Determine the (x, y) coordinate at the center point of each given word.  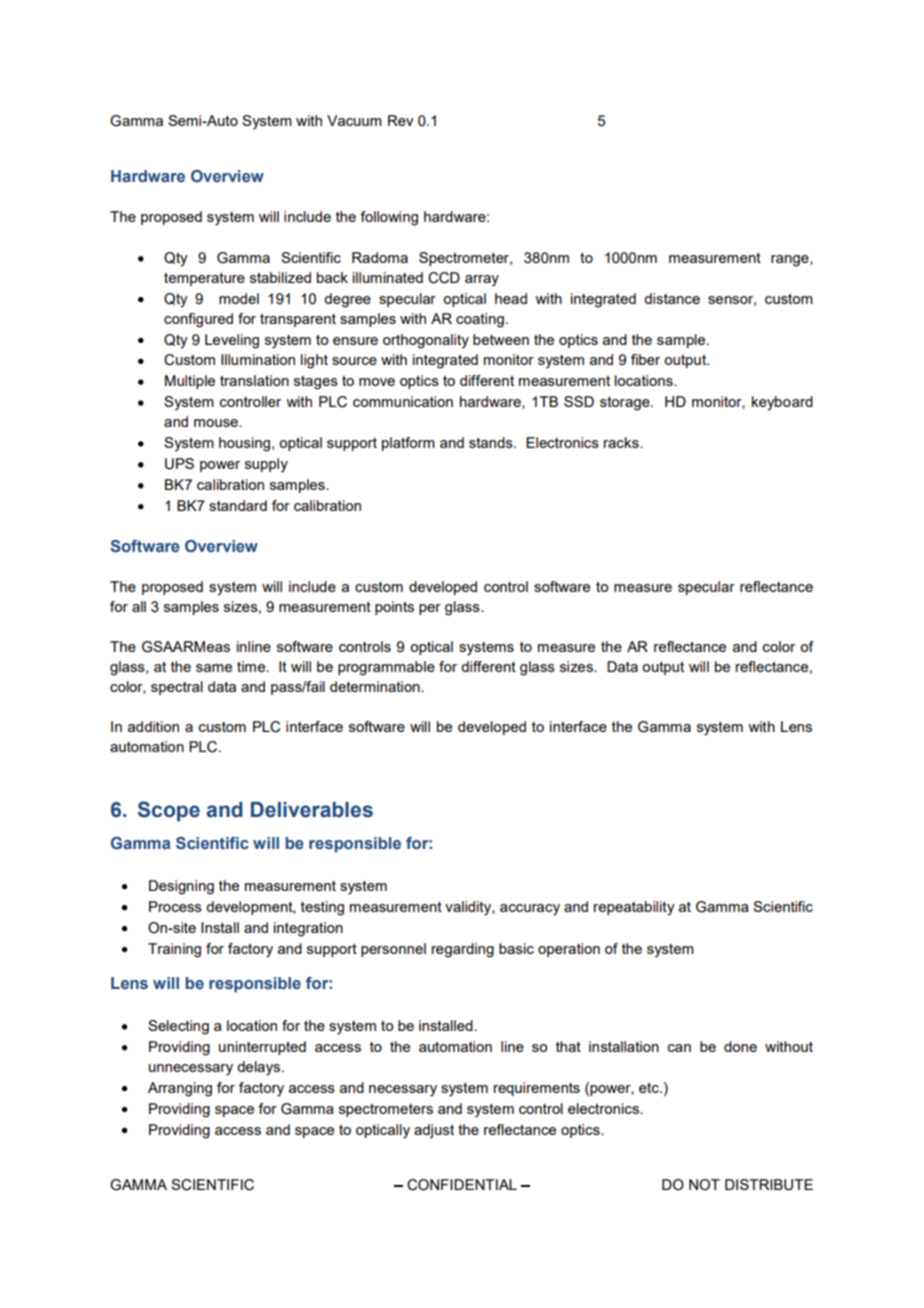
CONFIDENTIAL (462, 1185)
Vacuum (354, 120)
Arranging (180, 1089)
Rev (401, 120)
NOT (704, 1185)
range (791, 261)
